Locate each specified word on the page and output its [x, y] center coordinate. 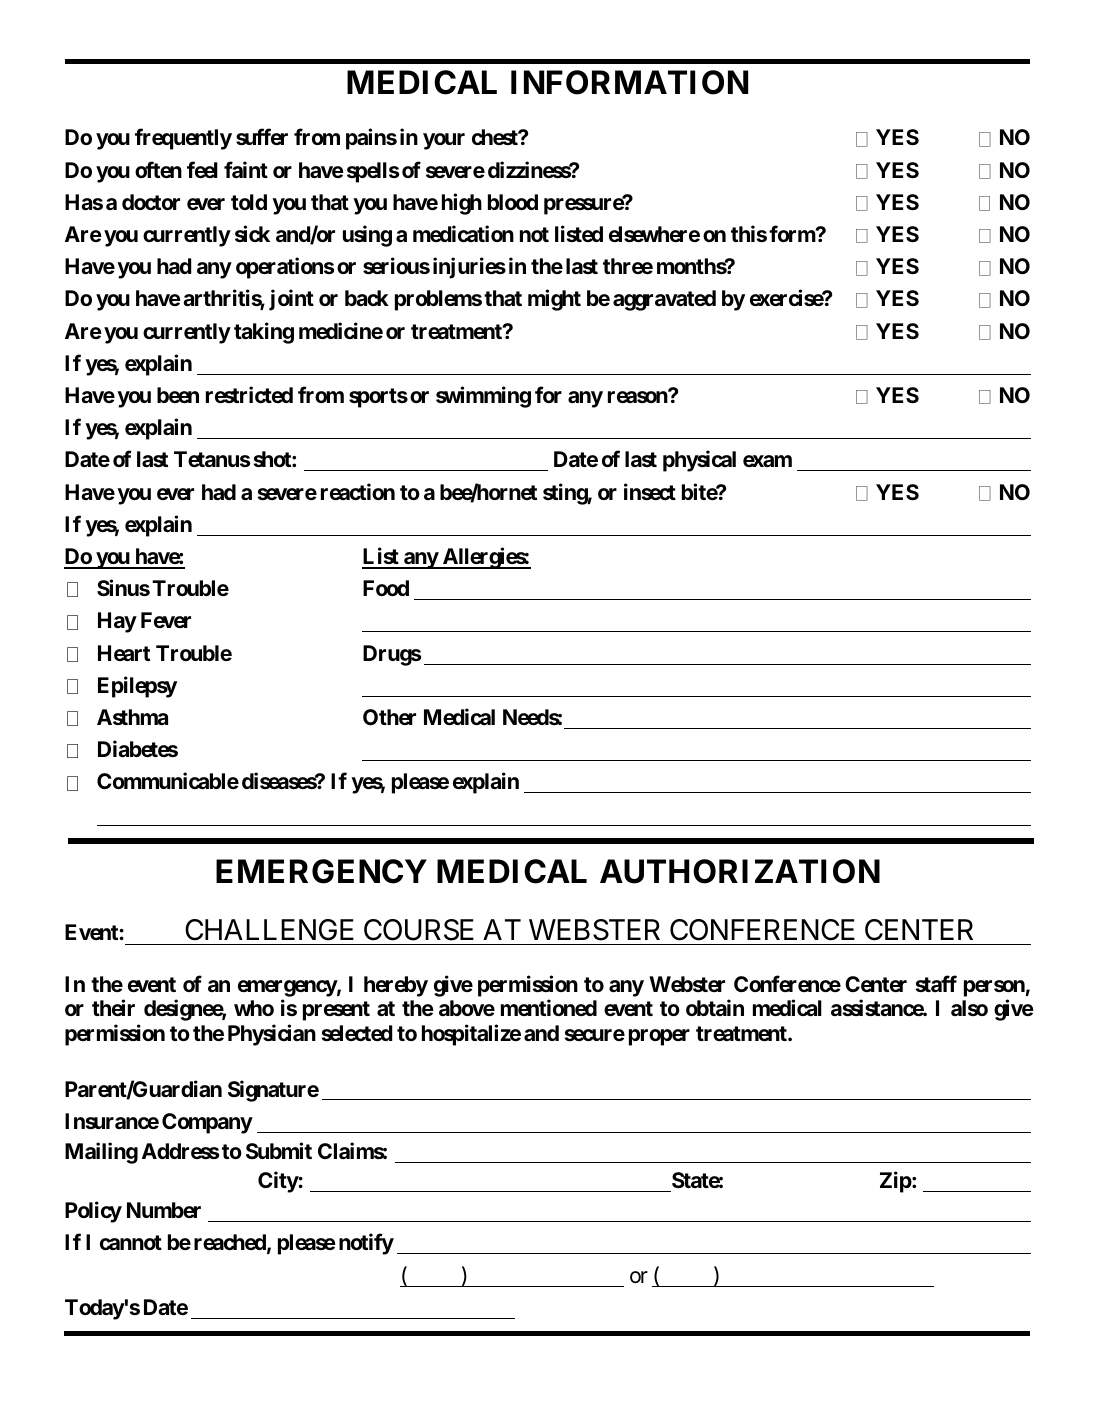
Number [164, 1210]
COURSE [419, 930]
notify [366, 1244]
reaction [358, 491]
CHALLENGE [269, 930]
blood [513, 202]
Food [386, 588]
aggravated [664, 300]
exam [767, 461]
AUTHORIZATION [740, 871]
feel [202, 169]
